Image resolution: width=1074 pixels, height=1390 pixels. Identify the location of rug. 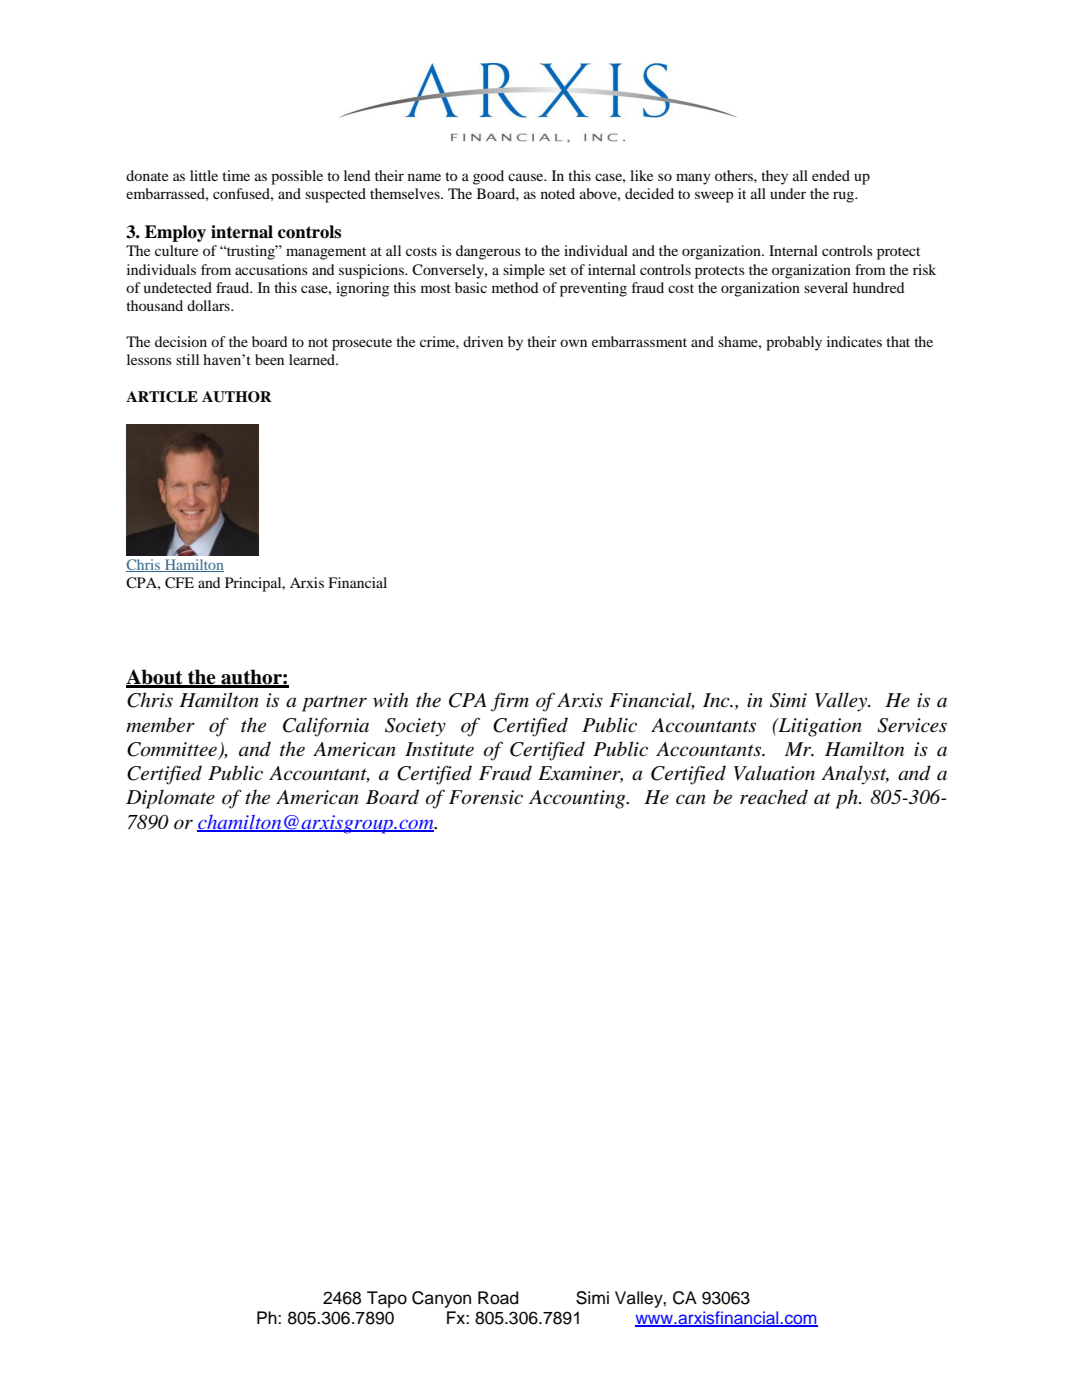
(844, 197).
